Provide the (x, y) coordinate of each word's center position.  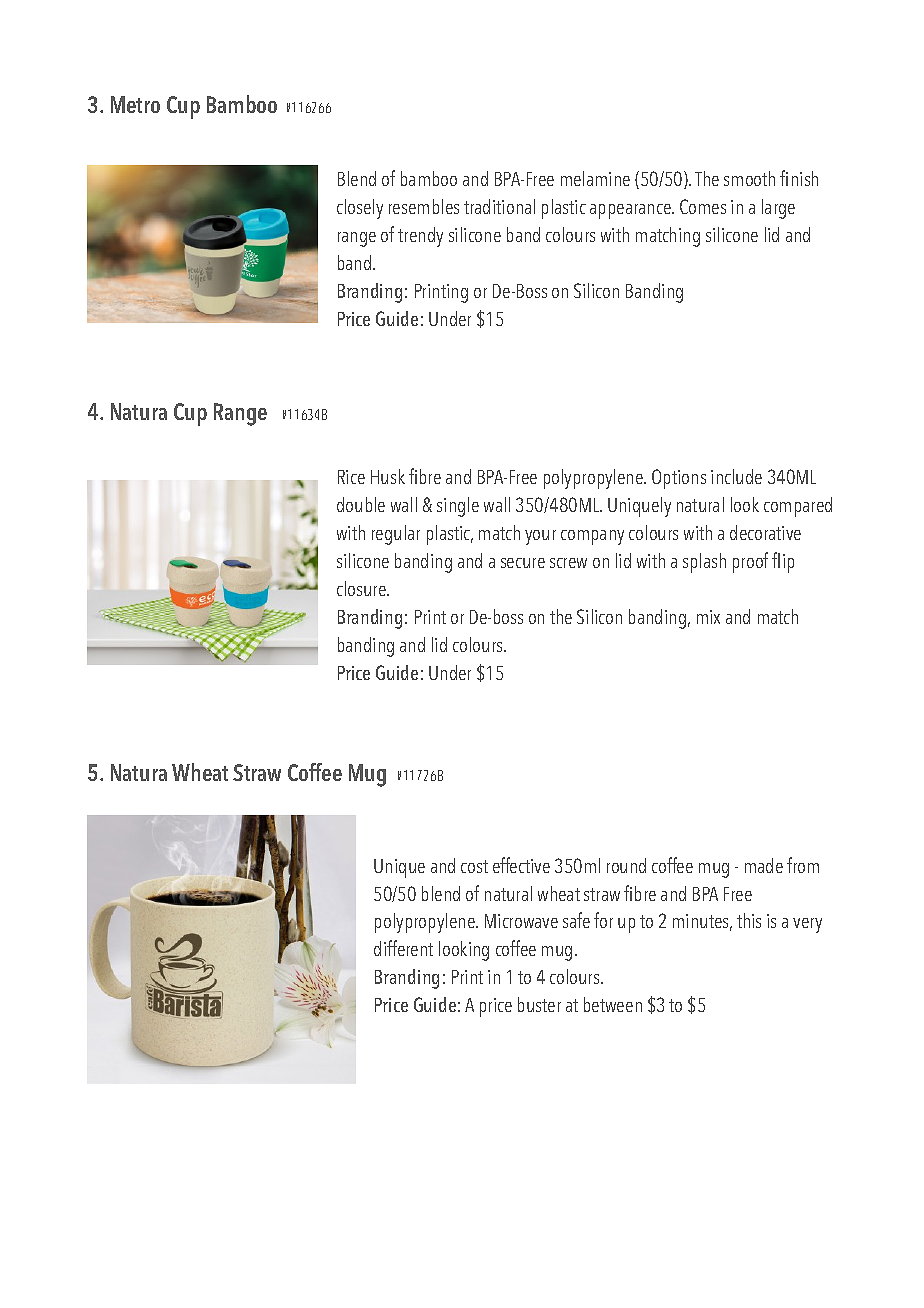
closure (362, 588)
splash (704, 563)
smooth (749, 178)
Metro (135, 104)
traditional (499, 206)
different (403, 948)
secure (523, 563)
